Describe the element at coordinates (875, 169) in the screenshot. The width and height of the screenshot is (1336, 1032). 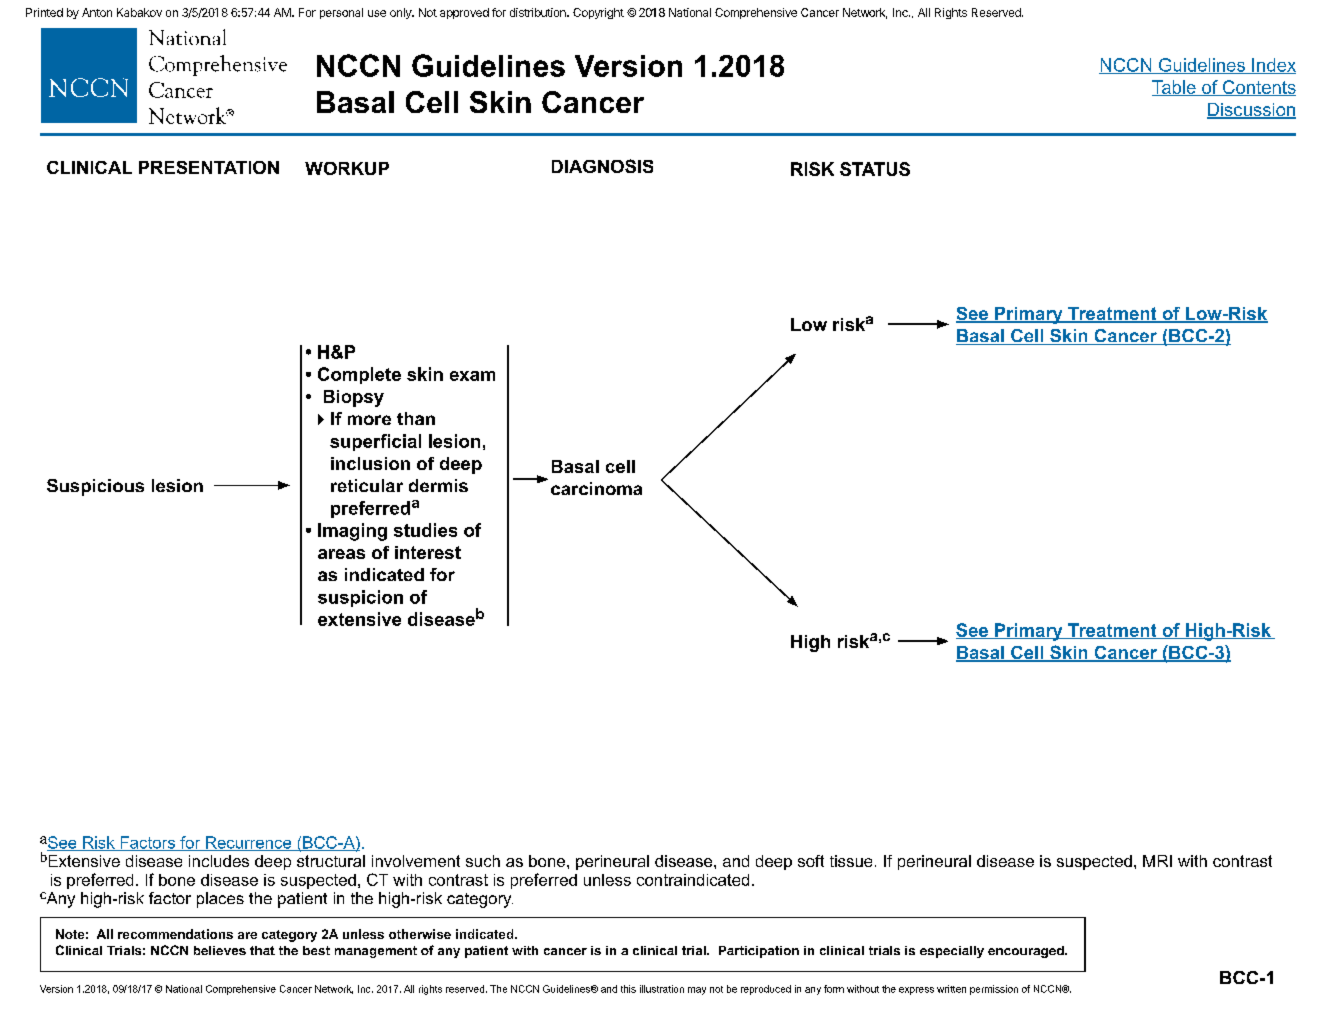
I see `STATUS` at that location.
